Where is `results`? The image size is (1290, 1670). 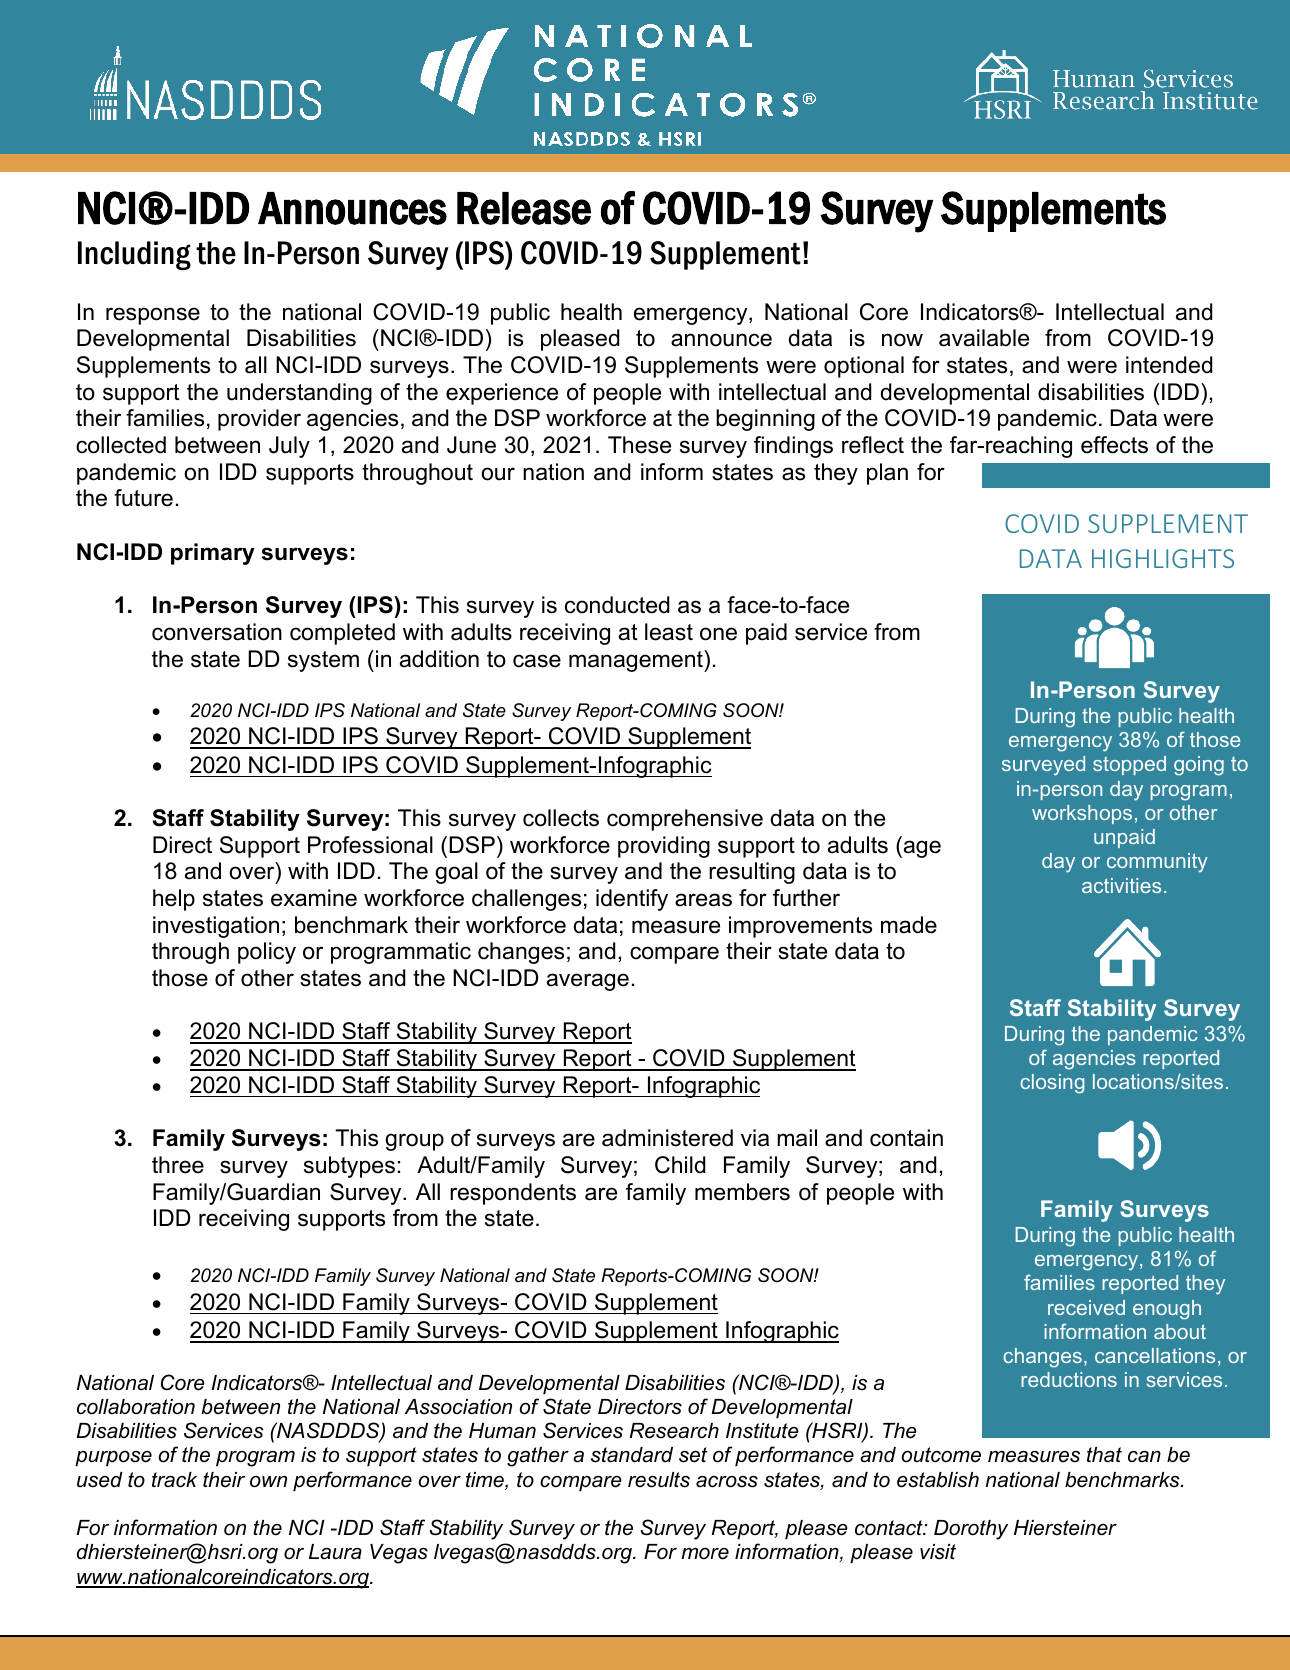 results is located at coordinates (659, 1480).
